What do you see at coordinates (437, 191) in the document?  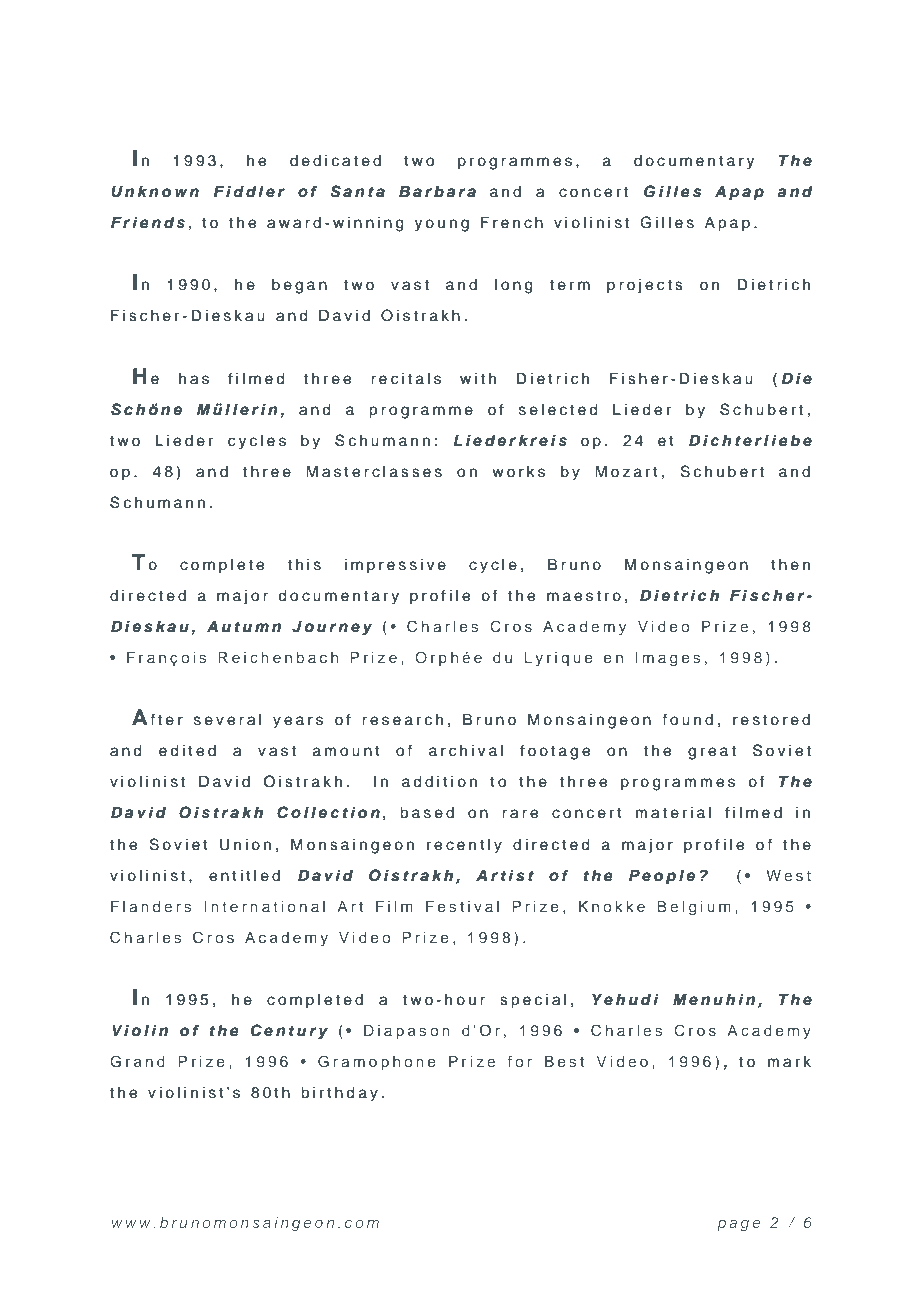 I see `Barbara` at bounding box center [437, 191].
